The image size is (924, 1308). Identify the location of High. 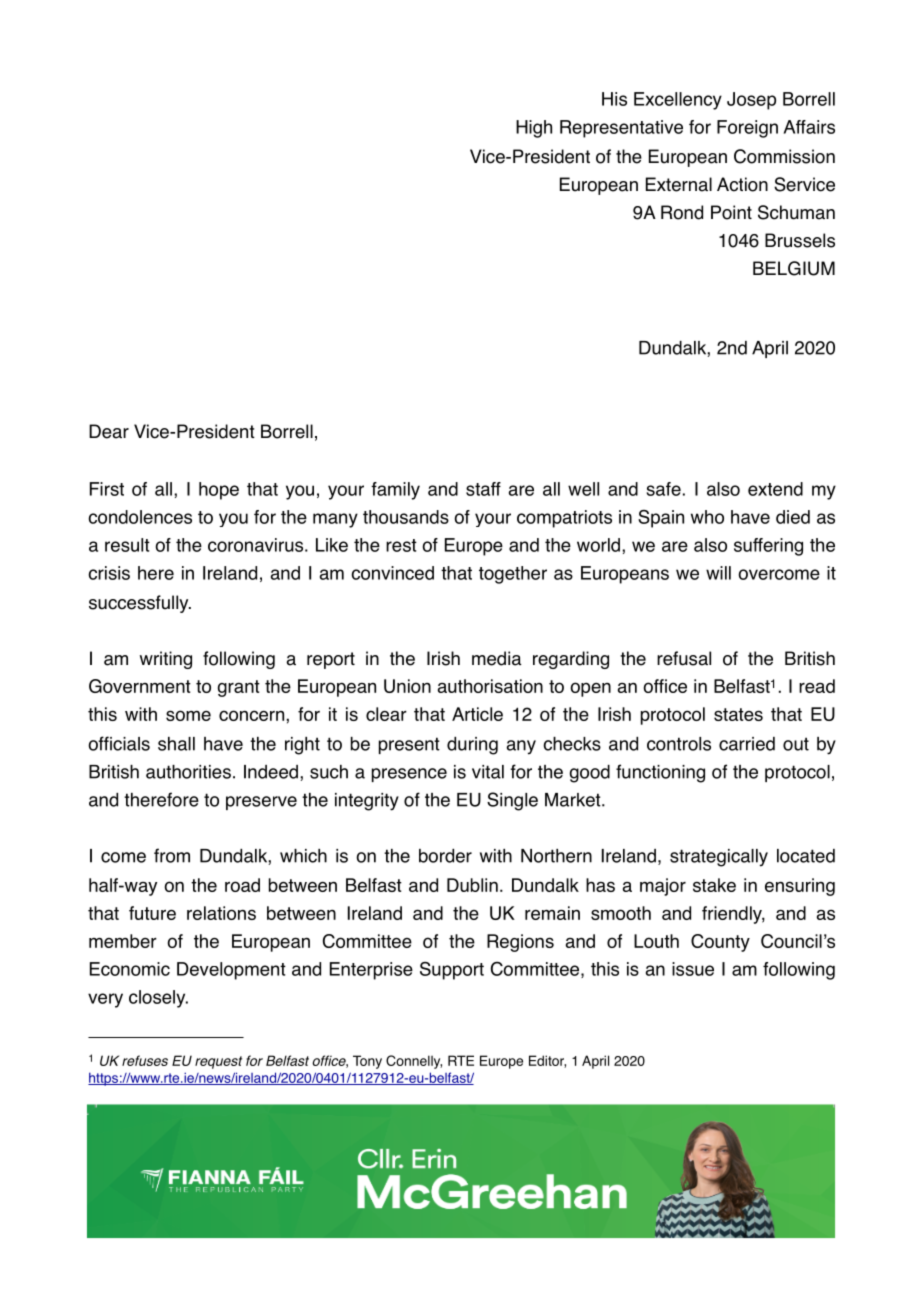
(534, 129).
